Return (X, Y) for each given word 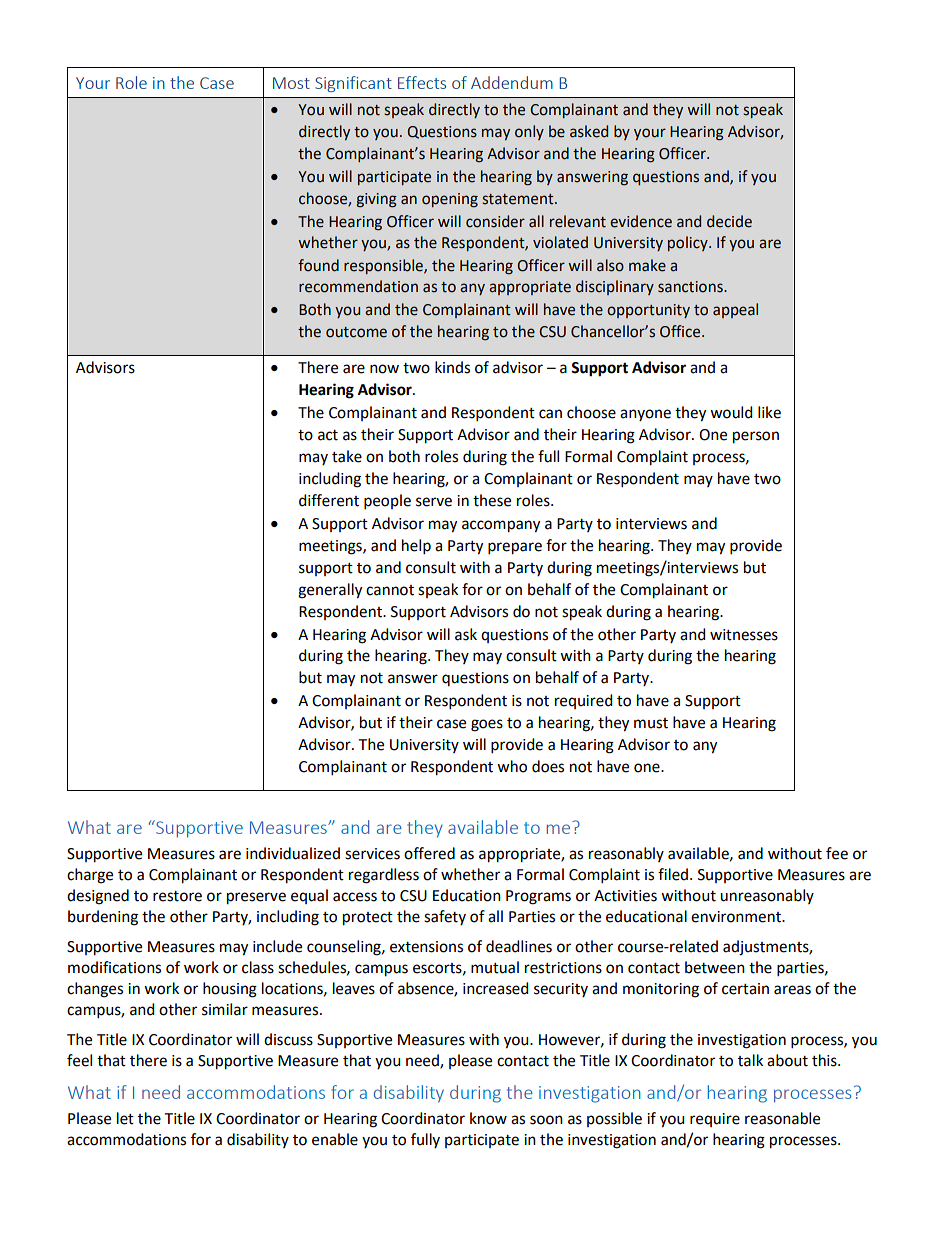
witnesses (744, 635)
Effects (422, 82)
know (488, 1118)
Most (291, 83)
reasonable (782, 1118)
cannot (390, 590)
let (125, 1118)
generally (330, 591)
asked (589, 131)
